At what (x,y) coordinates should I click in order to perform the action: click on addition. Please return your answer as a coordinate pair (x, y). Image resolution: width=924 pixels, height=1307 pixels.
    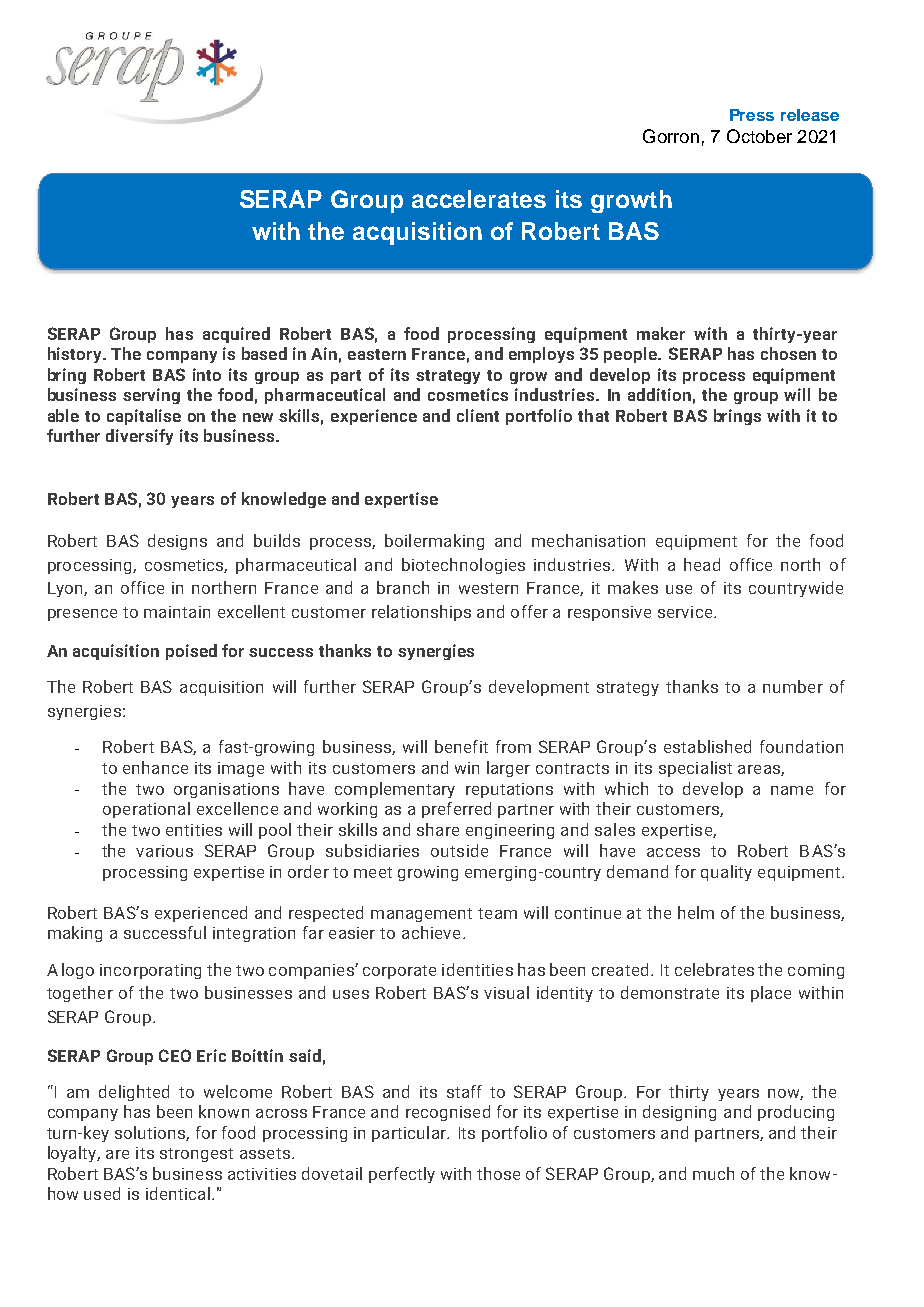
    Looking at the image, I should click on (659, 394).
